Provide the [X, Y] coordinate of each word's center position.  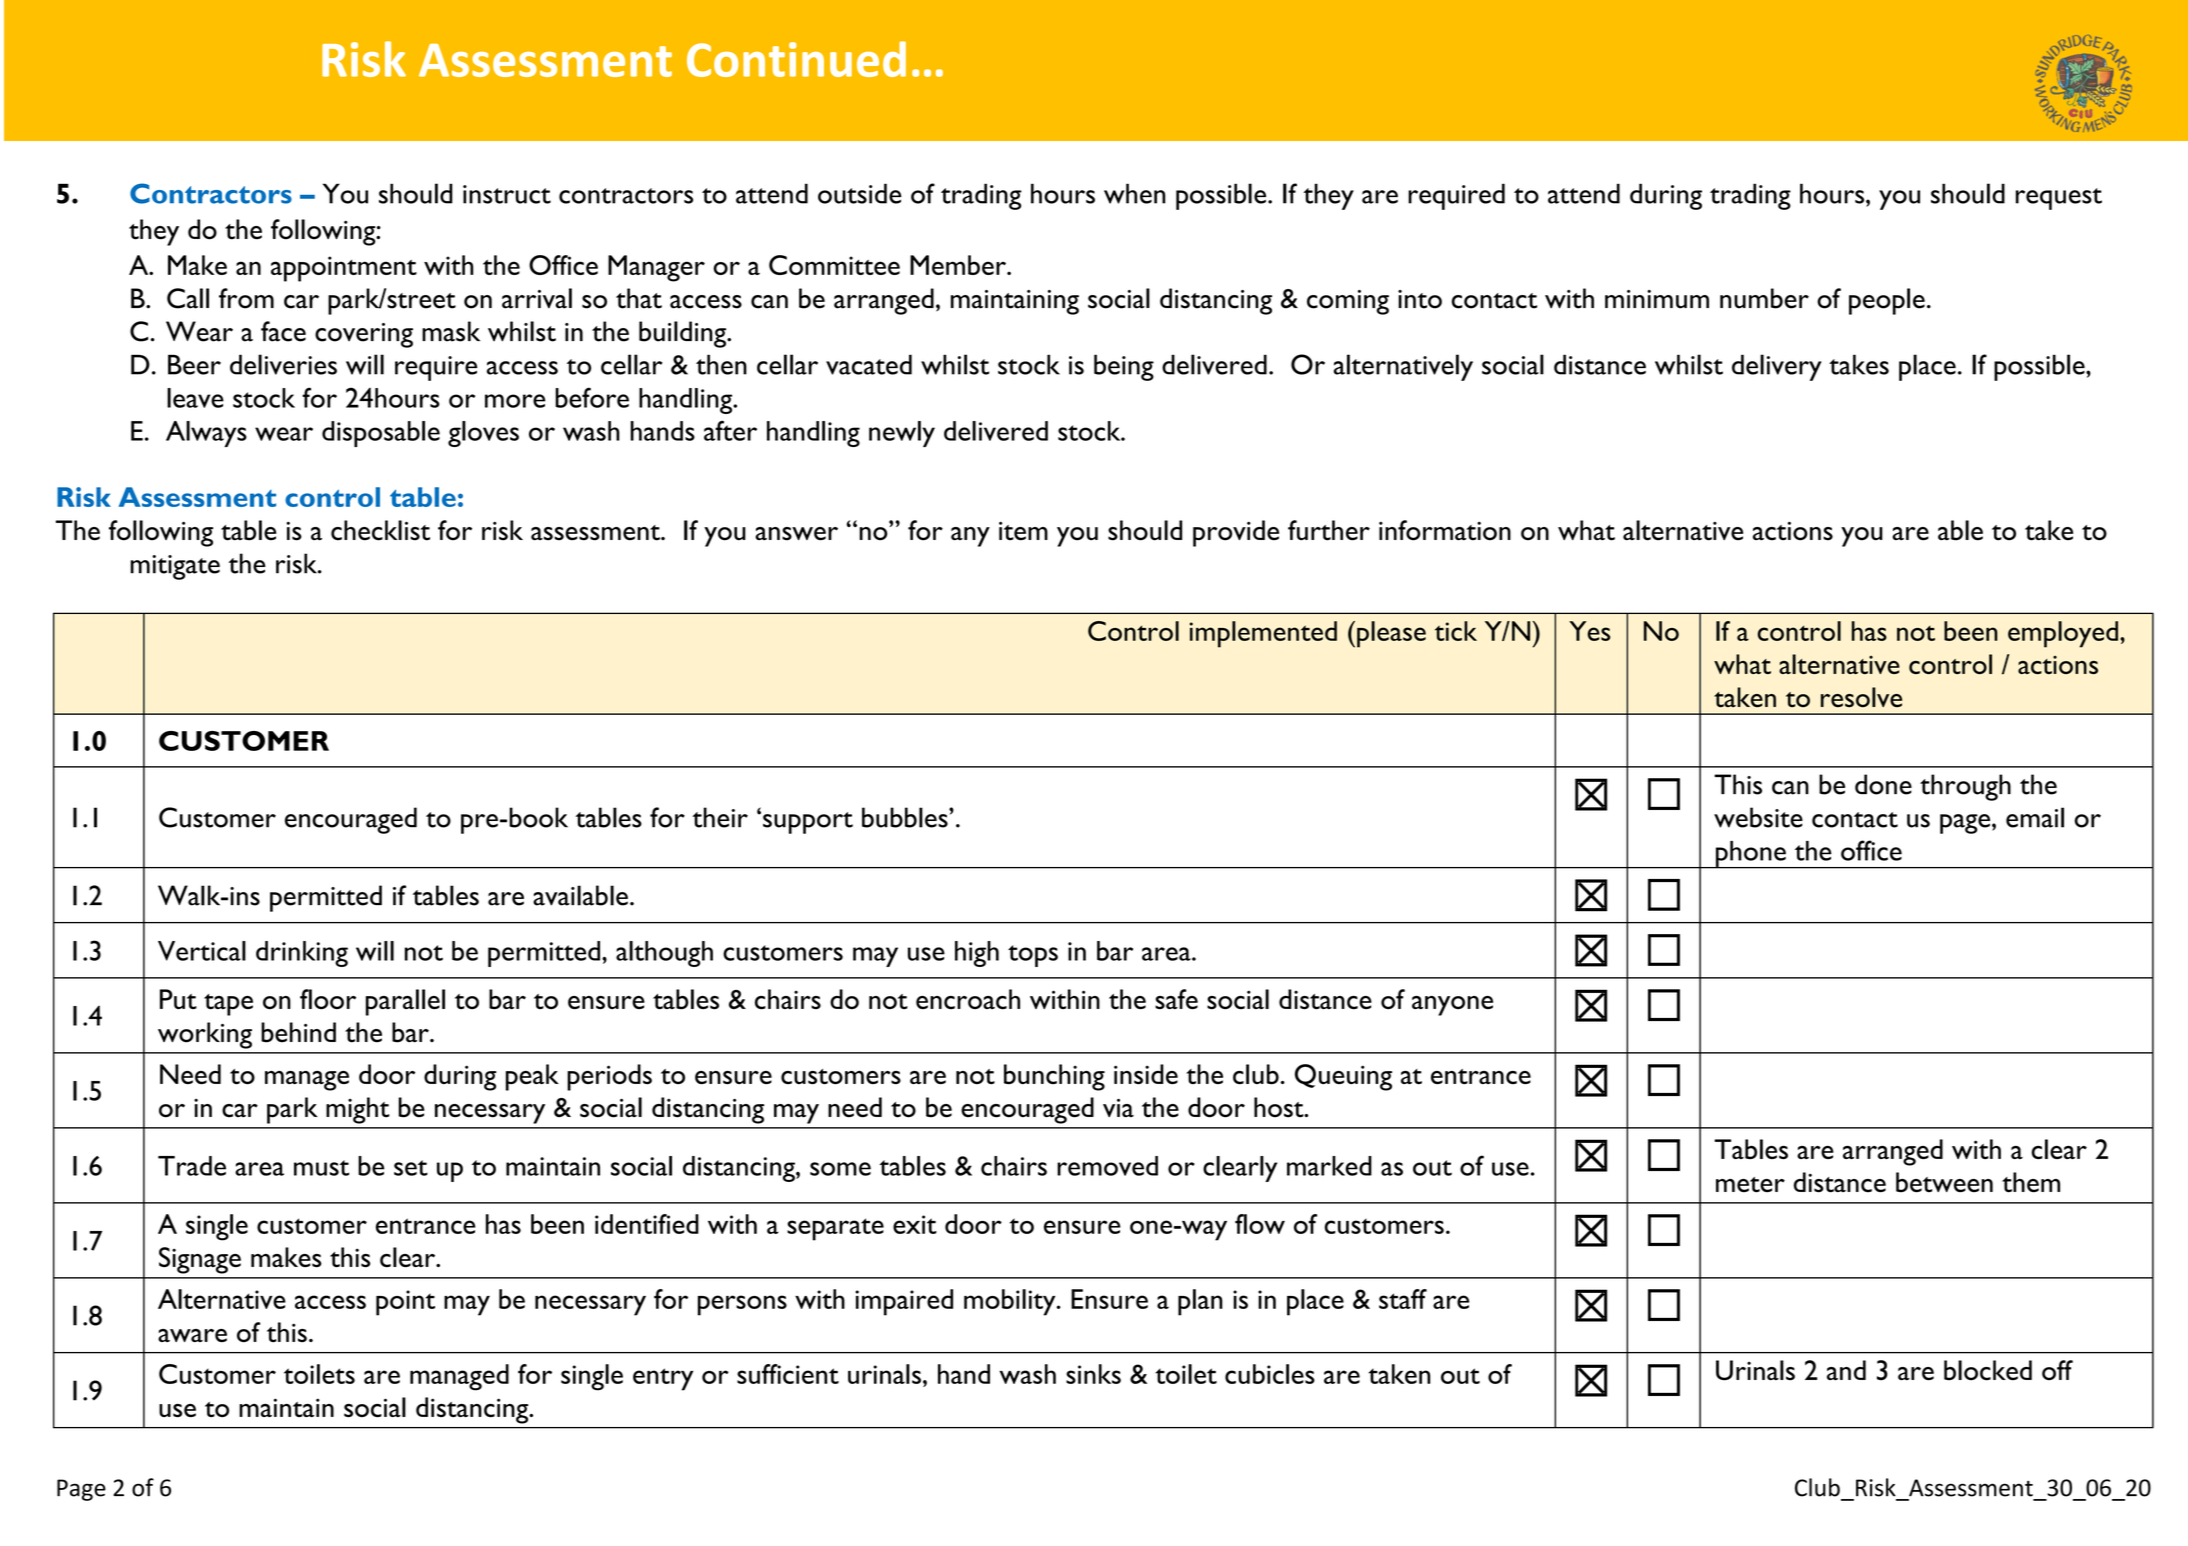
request [2059, 199]
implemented [1263, 634]
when [1134, 193]
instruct [507, 194]
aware [192, 1335]
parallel [405, 1002]
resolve [1861, 697]
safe [1176, 999]
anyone [1452, 1006]
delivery [1777, 367]
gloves [483, 434]
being [1124, 367]
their [720, 817]
